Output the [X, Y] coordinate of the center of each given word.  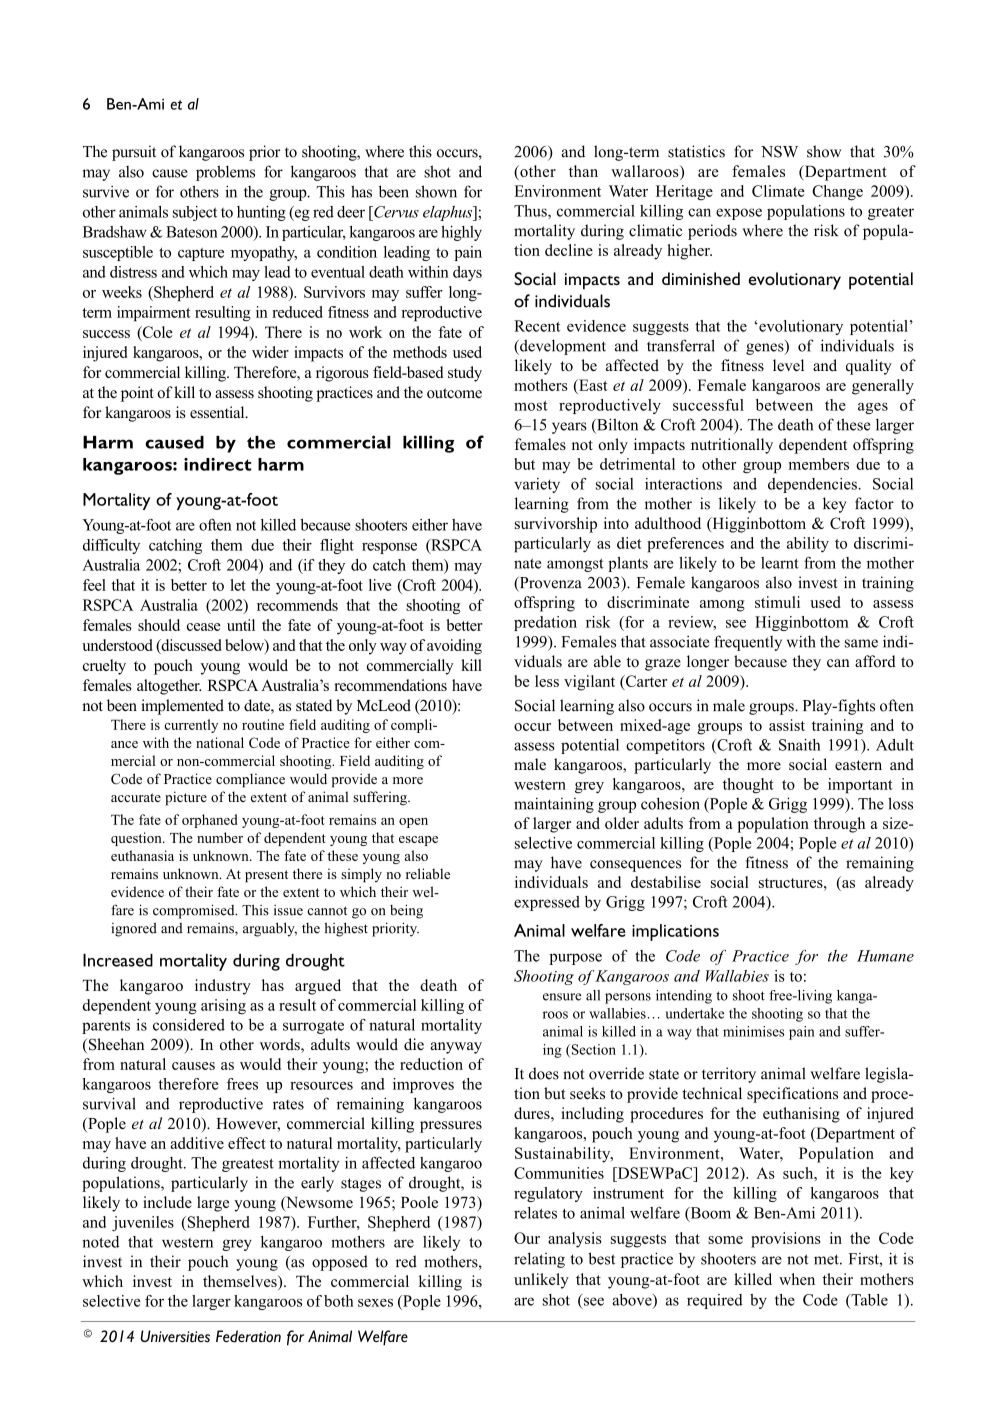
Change [837, 193]
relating [539, 1260]
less [547, 681]
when [797, 1279]
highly [461, 233]
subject [195, 213]
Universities [175, 1336]
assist [787, 725]
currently [191, 726]
